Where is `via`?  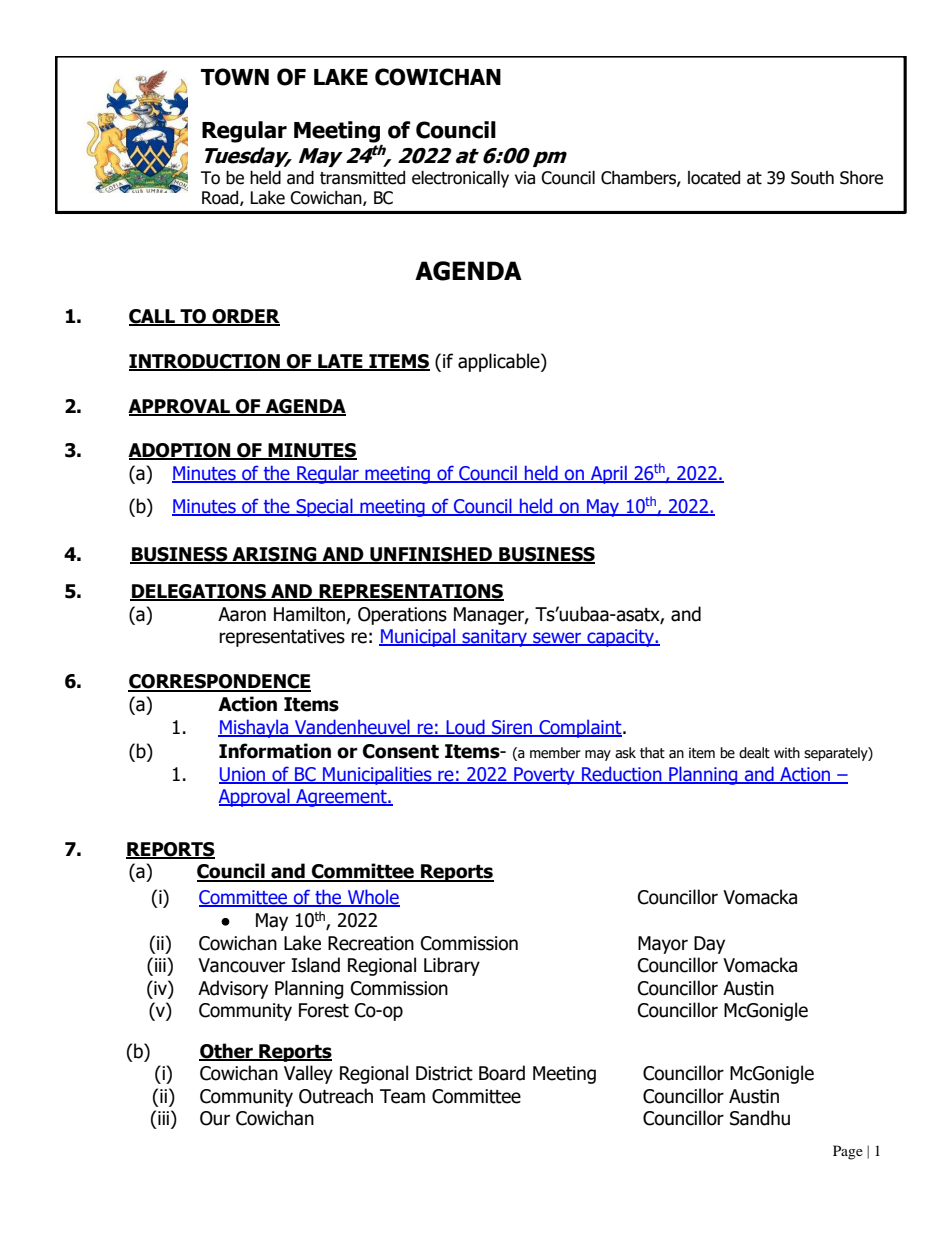
via is located at coordinates (525, 178).
